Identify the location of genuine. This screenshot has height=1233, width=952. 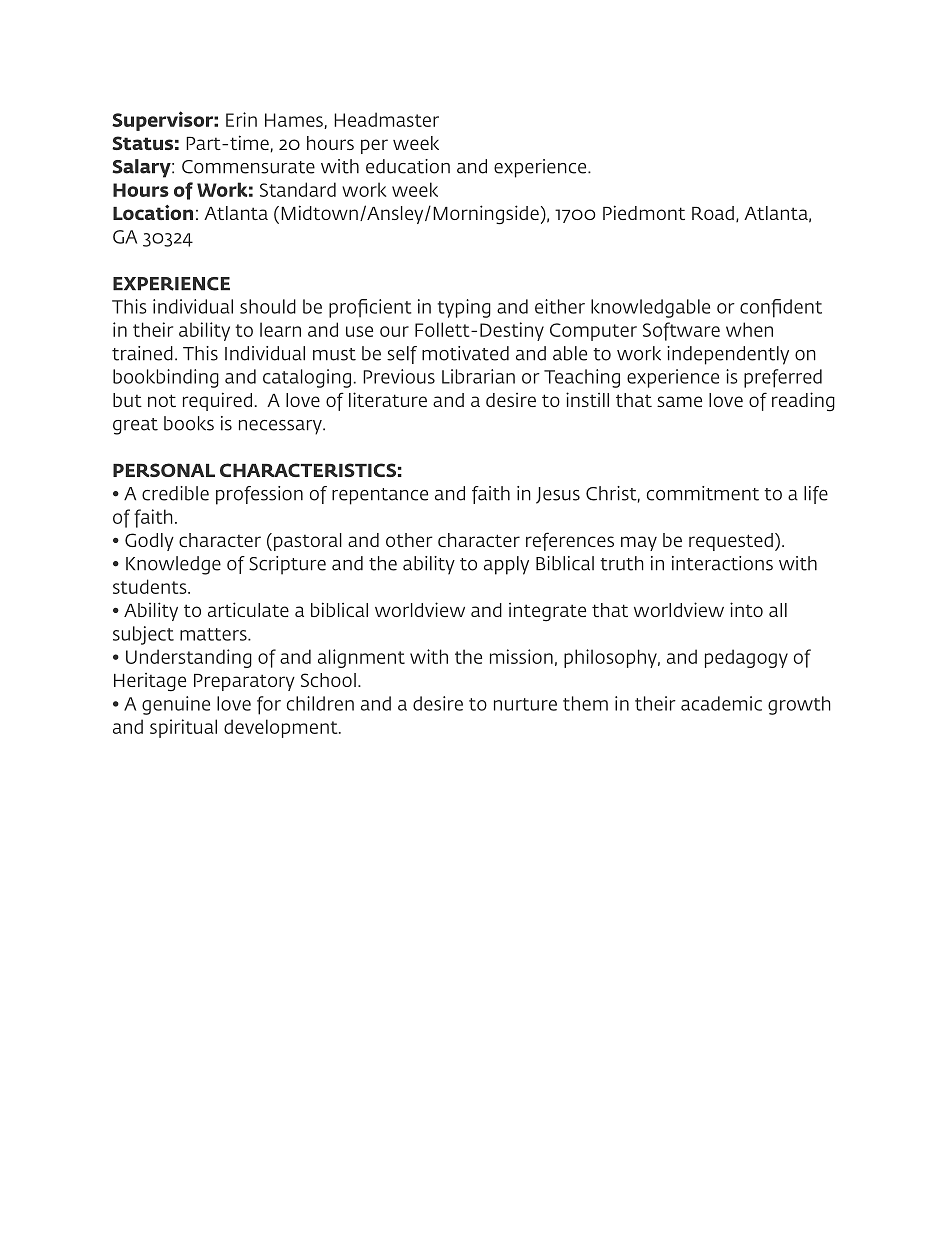
(176, 705).
